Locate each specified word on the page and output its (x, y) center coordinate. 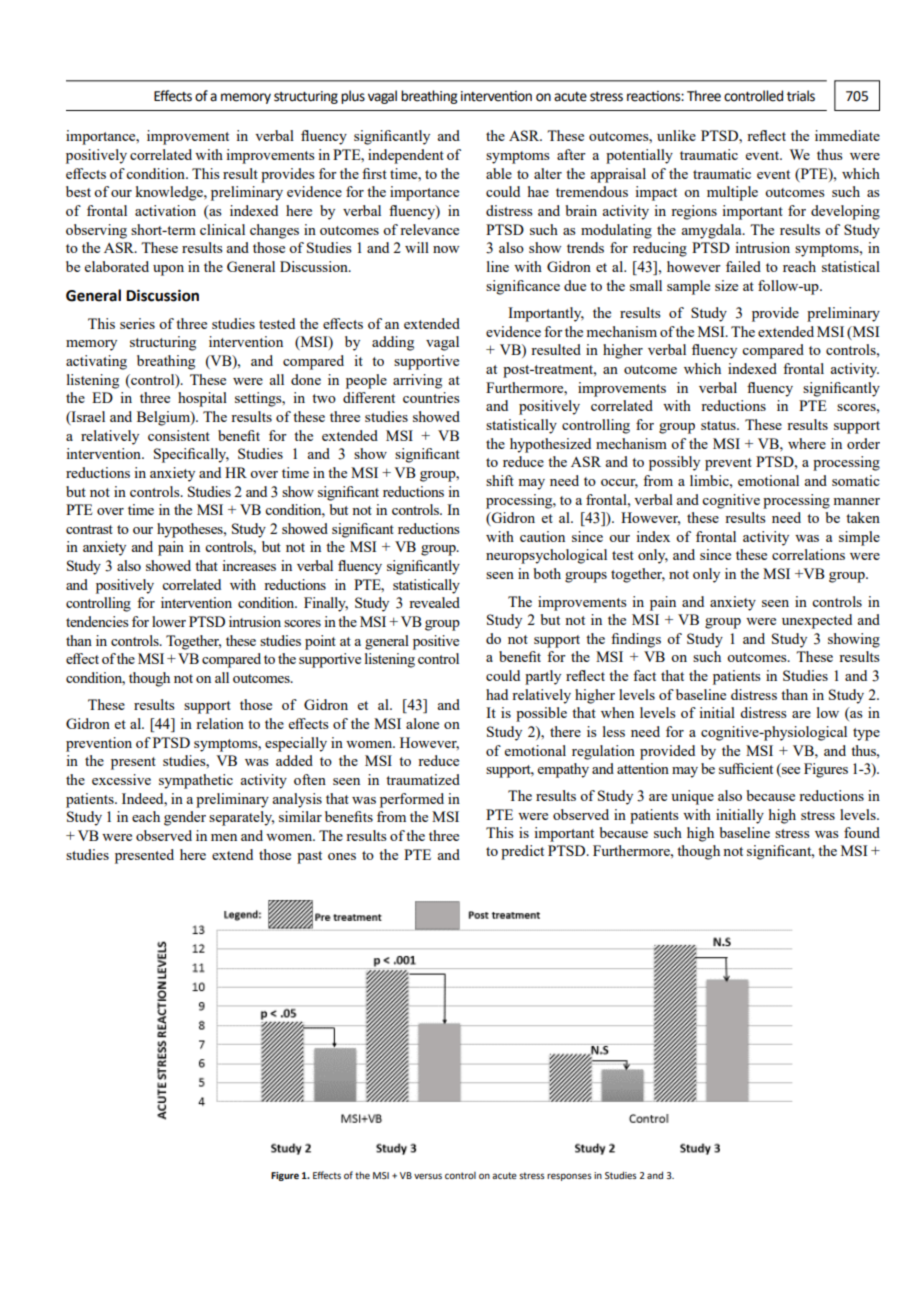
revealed (434, 602)
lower (169, 621)
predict (522, 852)
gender (185, 818)
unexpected (817, 621)
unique (692, 797)
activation (165, 210)
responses (569, 1177)
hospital (202, 399)
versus (428, 1176)
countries (431, 397)
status (719, 425)
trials (801, 96)
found (862, 832)
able (499, 173)
